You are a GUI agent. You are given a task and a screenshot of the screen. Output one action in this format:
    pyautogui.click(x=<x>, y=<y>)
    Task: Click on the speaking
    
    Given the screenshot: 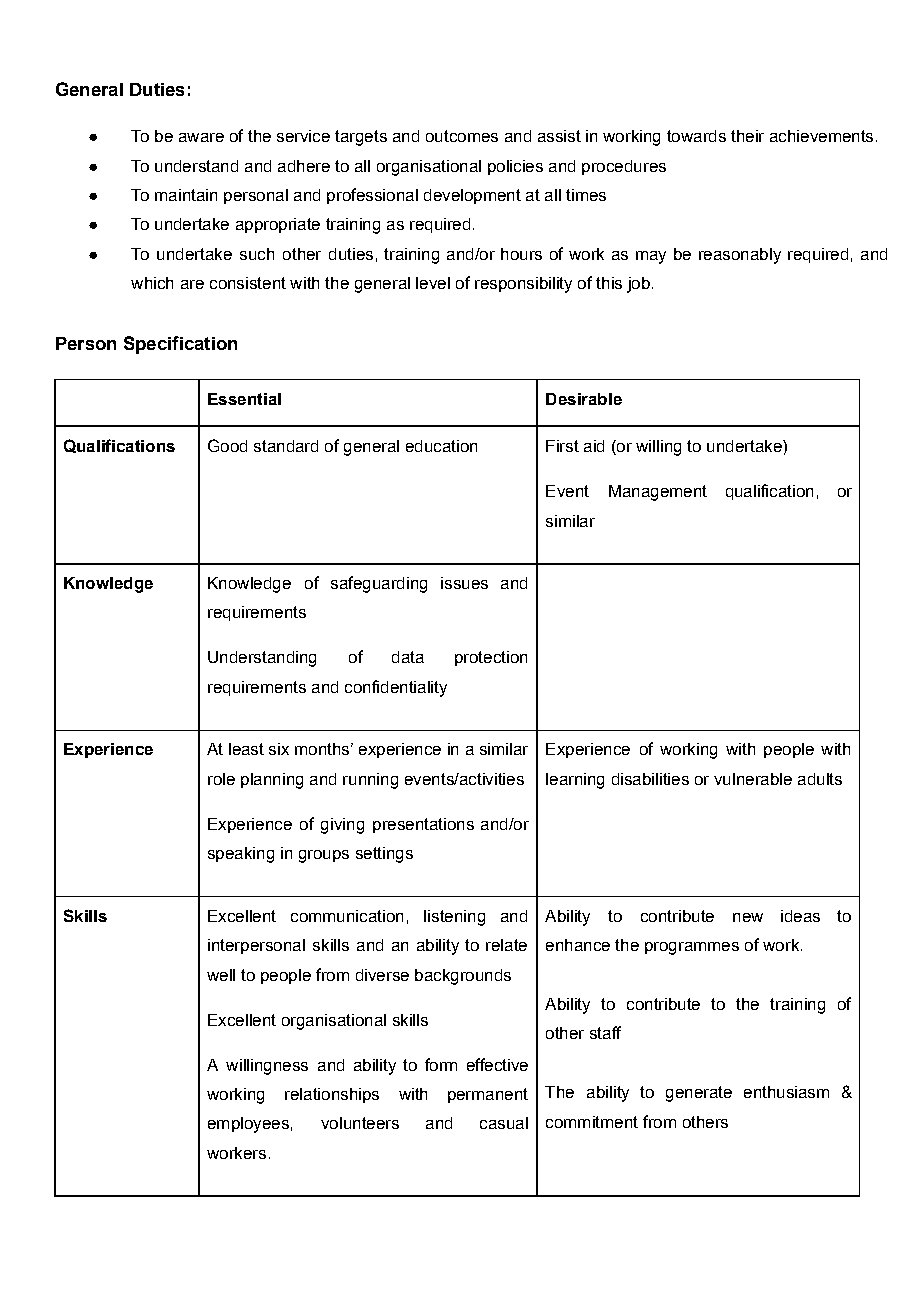 What is the action you would take?
    pyautogui.click(x=241, y=855)
